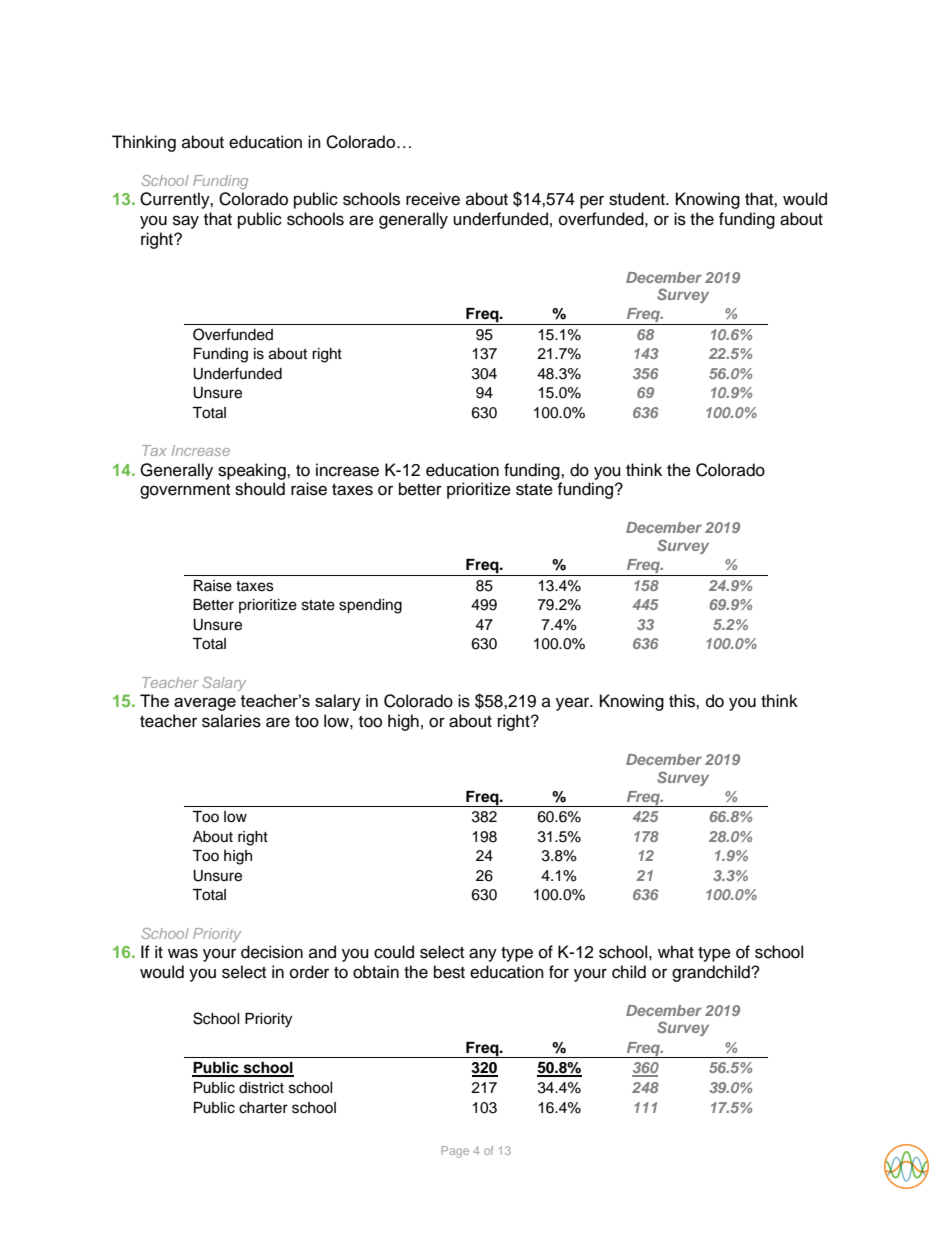 This image has width=952, height=1233. Describe the element at coordinates (455, 1152) in the image. I see `Page` at that location.
